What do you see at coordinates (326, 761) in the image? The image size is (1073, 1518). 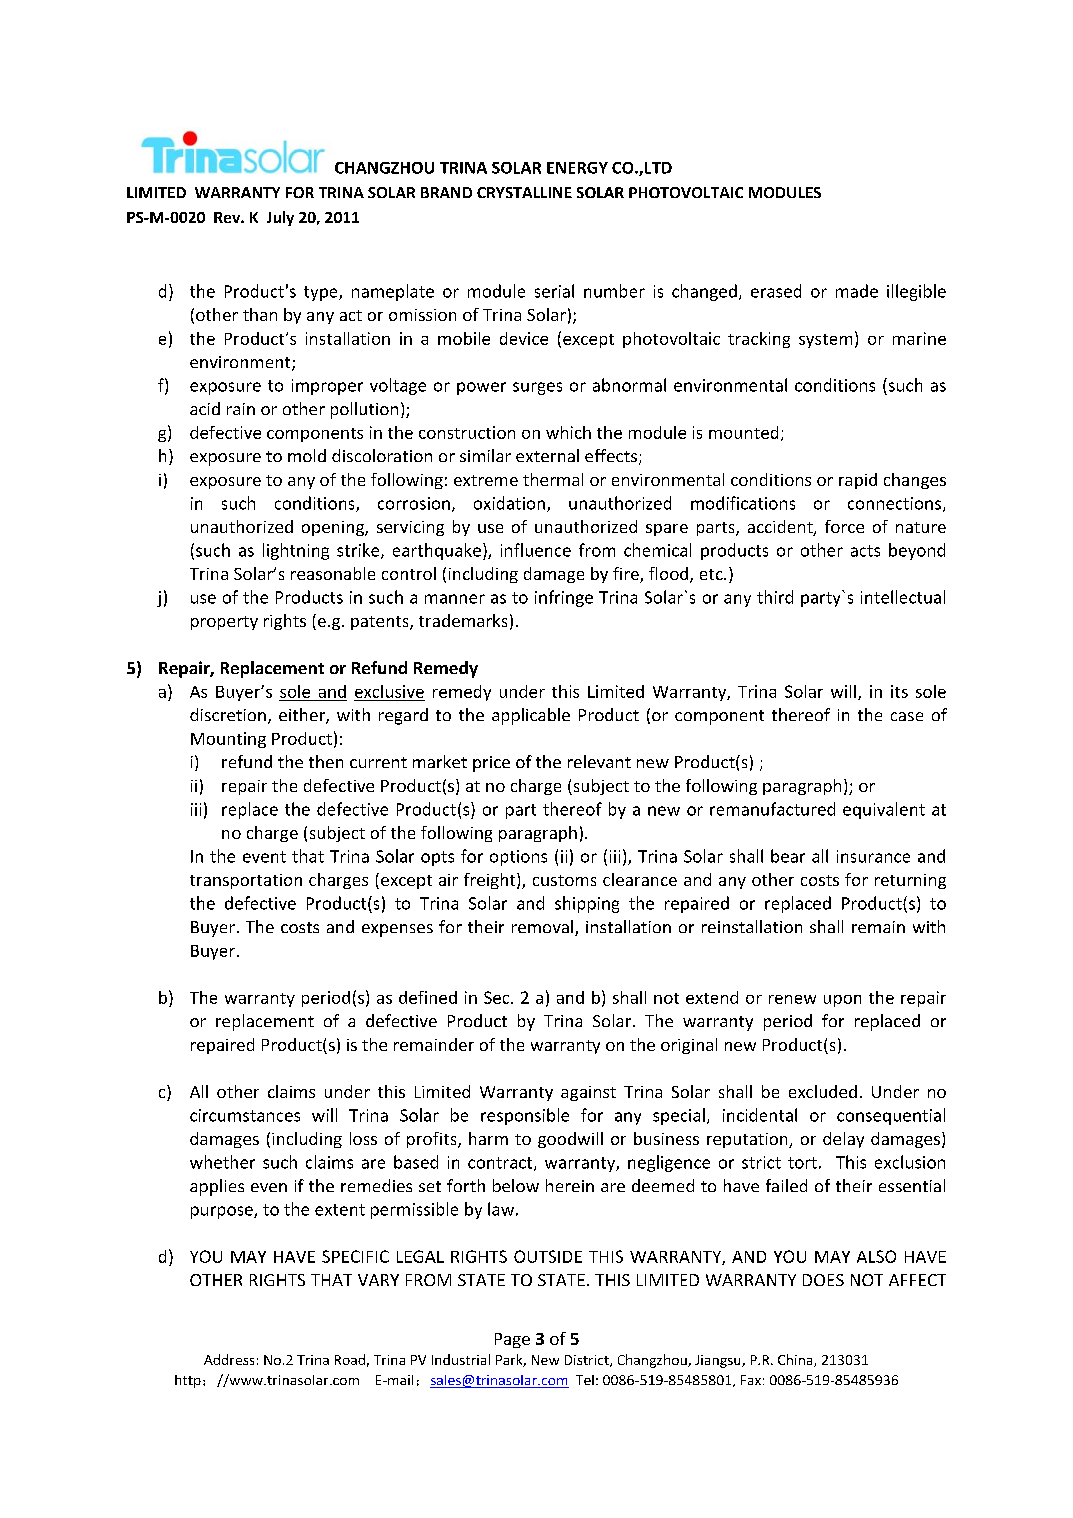 I see `then` at bounding box center [326, 761].
